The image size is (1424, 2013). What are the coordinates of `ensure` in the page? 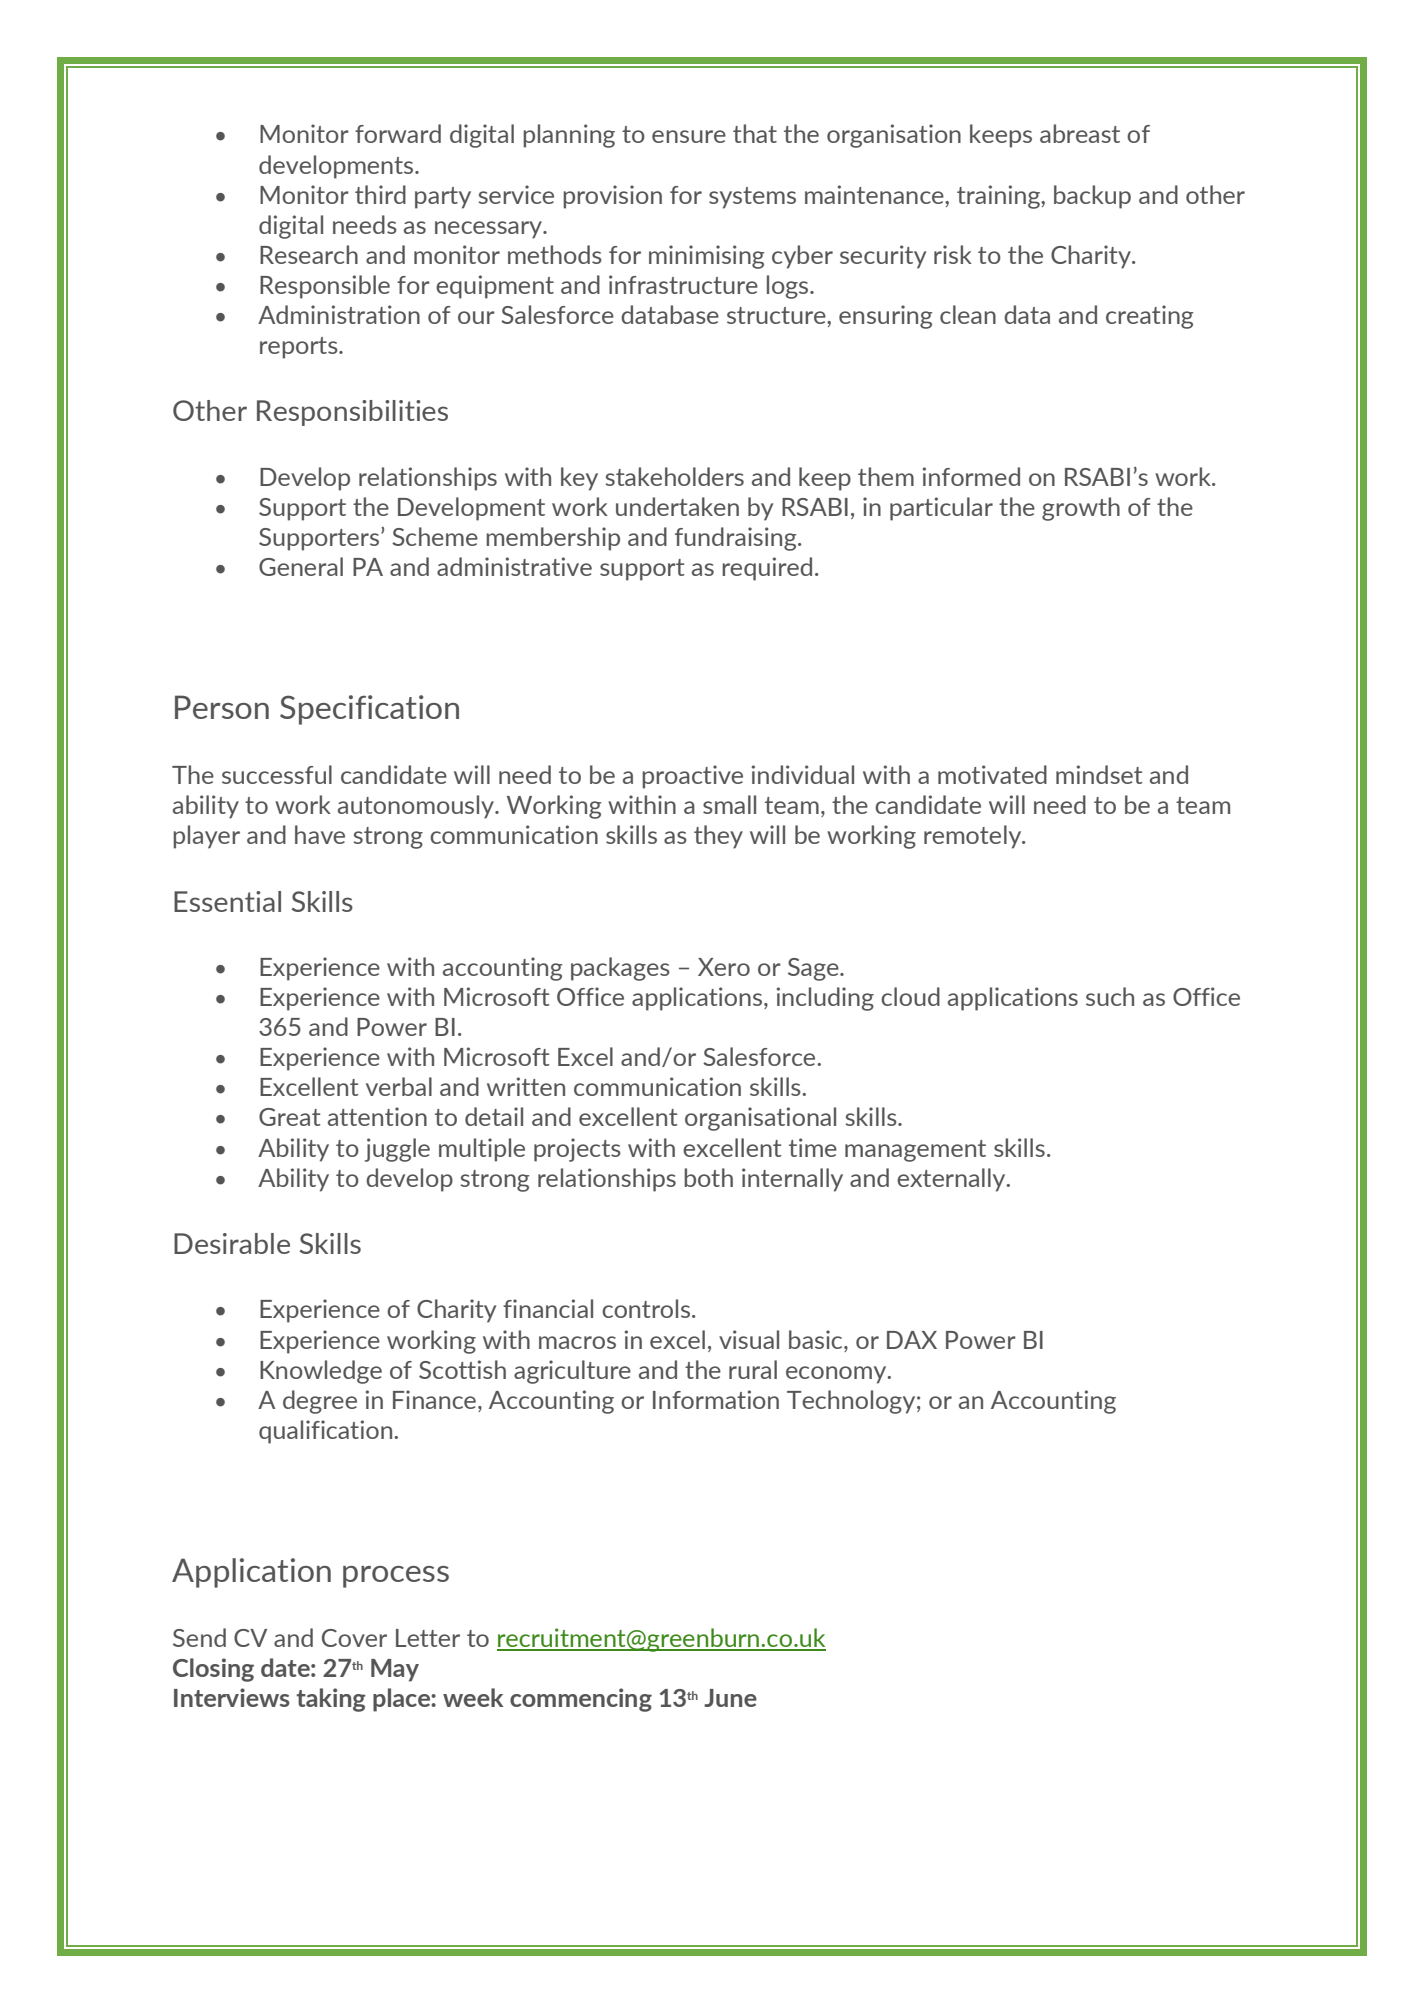 It's located at (689, 136).
